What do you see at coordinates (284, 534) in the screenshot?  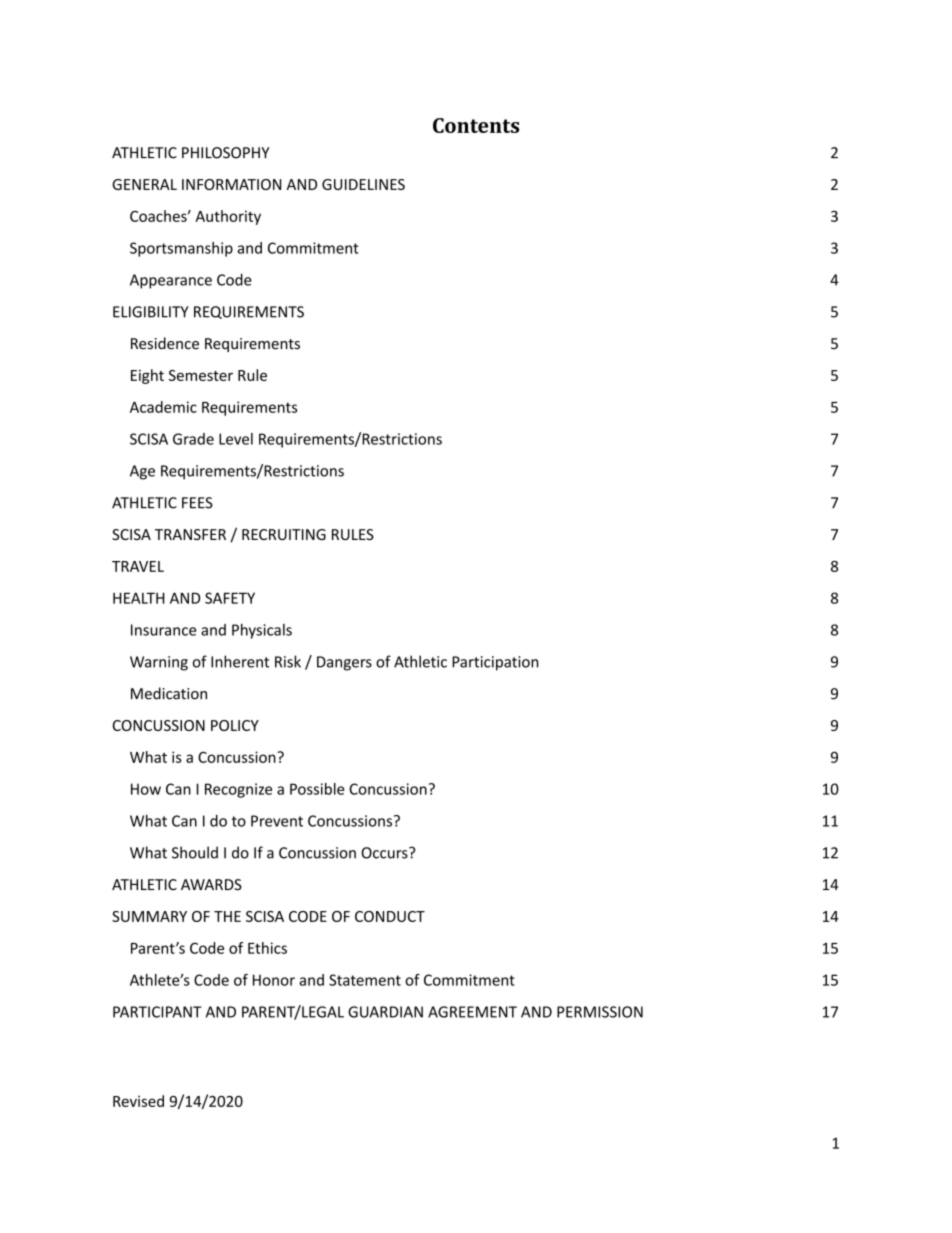 I see `RECRUITING` at bounding box center [284, 534].
